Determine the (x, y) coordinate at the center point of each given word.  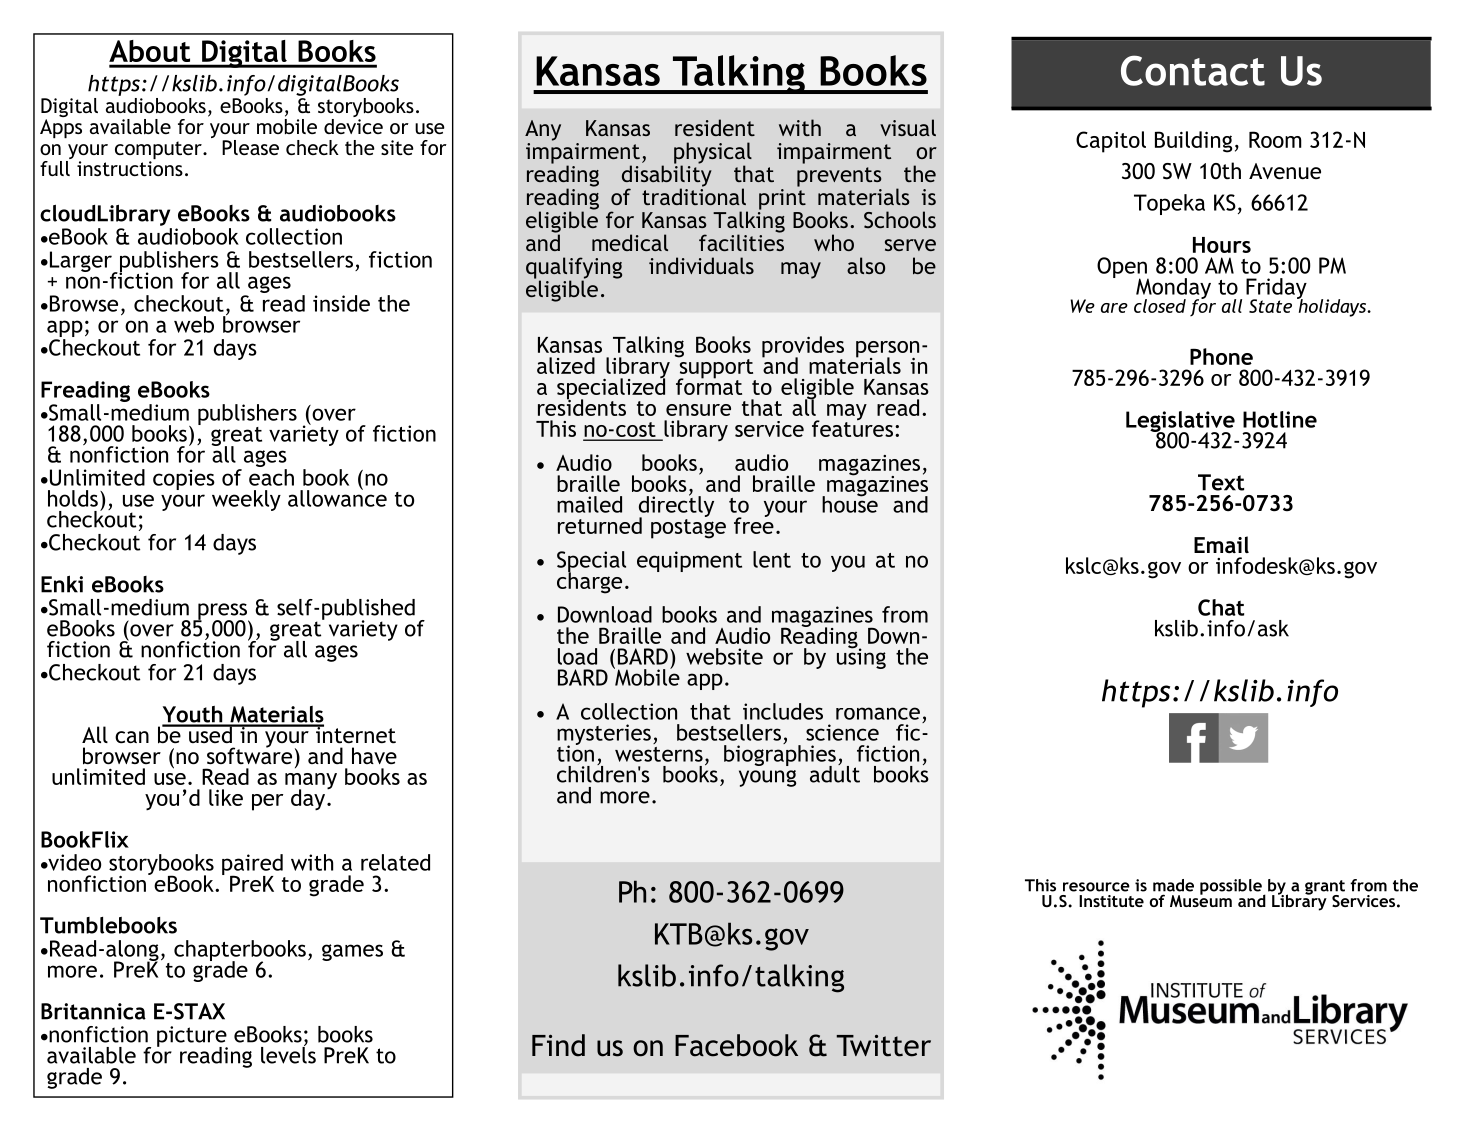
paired (253, 866)
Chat (1221, 607)
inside (341, 303)
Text (1221, 482)
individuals (701, 265)
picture (192, 1037)
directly (676, 507)
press (223, 612)
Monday (1173, 290)
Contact (1193, 70)
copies (184, 479)
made (1173, 885)
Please (250, 147)
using (861, 657)
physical (713, 154)
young (767, 778)
